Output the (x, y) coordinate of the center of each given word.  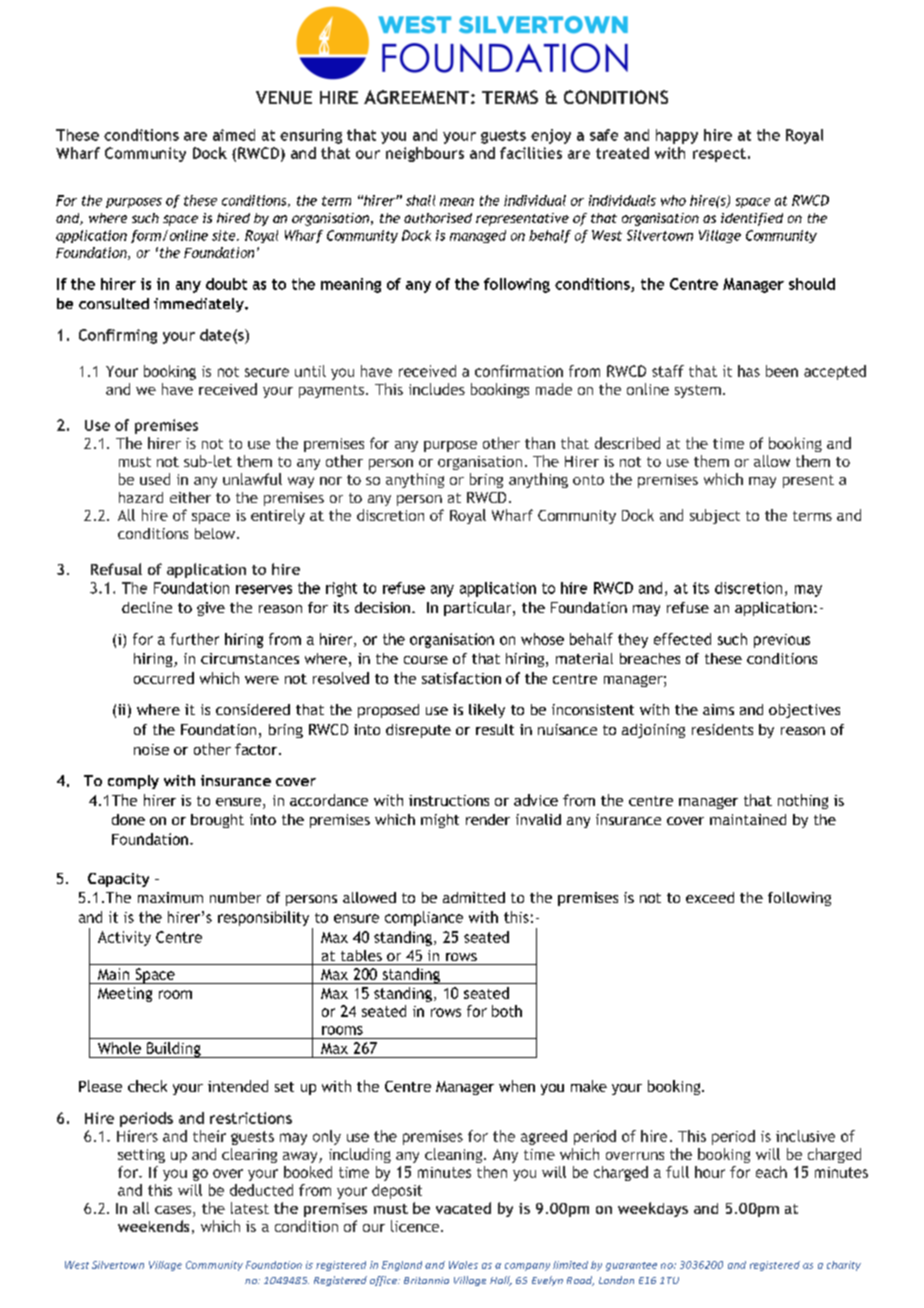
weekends (153, 1226)
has (749, 371)
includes (437, 389)
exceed (710, 897)
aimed (234, 135)
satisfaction (461, 678)
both (507, 1011)
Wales (463, 1265)
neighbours (425, 154)
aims (718, 709)
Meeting (125, 994)
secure (267, 372)
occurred (164, 678)
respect (719, 155)
